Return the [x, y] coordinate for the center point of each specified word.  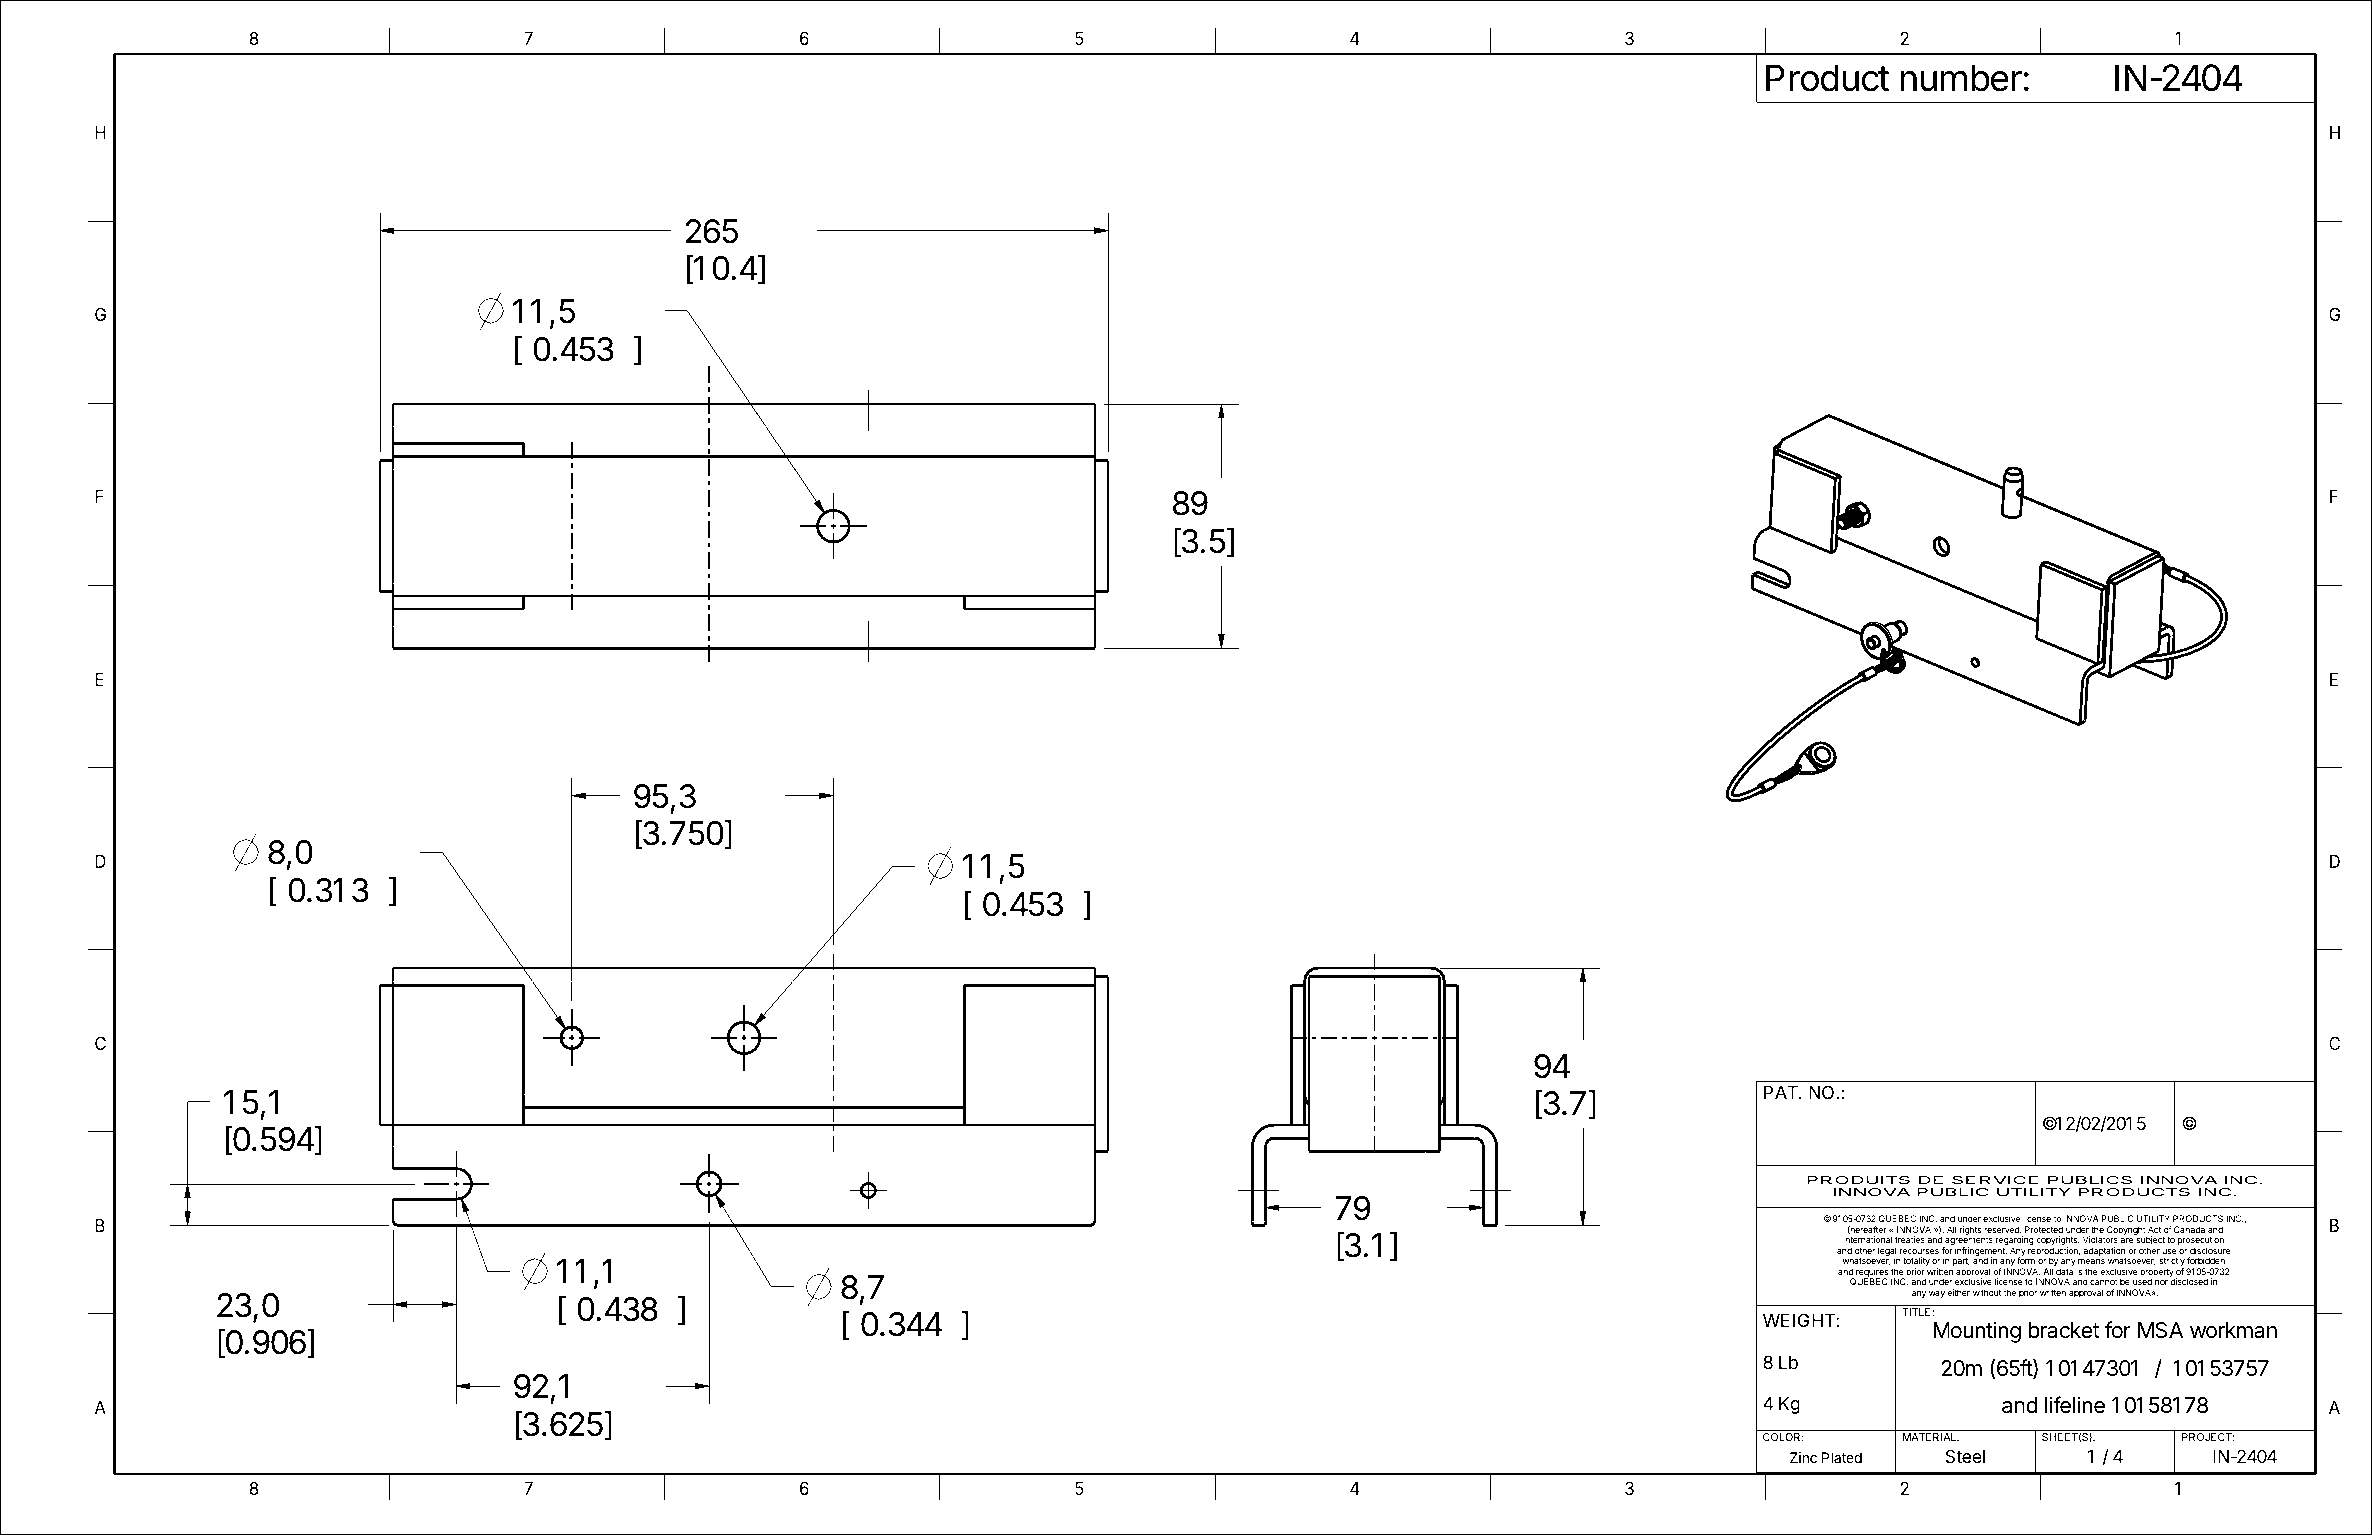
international [1867, 1239]
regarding [2015, 1242]
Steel [1965, 1456]
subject [2150, 1242]
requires [1871, 1274]
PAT [1782, 1092]
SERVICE [1995, 1180]
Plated [1842, 1457]
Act [2154, 1229]
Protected [2044, 1229]
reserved [2002, 1229]
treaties [1910, 1239]
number [1961, 78]
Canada [2189, 1229]
